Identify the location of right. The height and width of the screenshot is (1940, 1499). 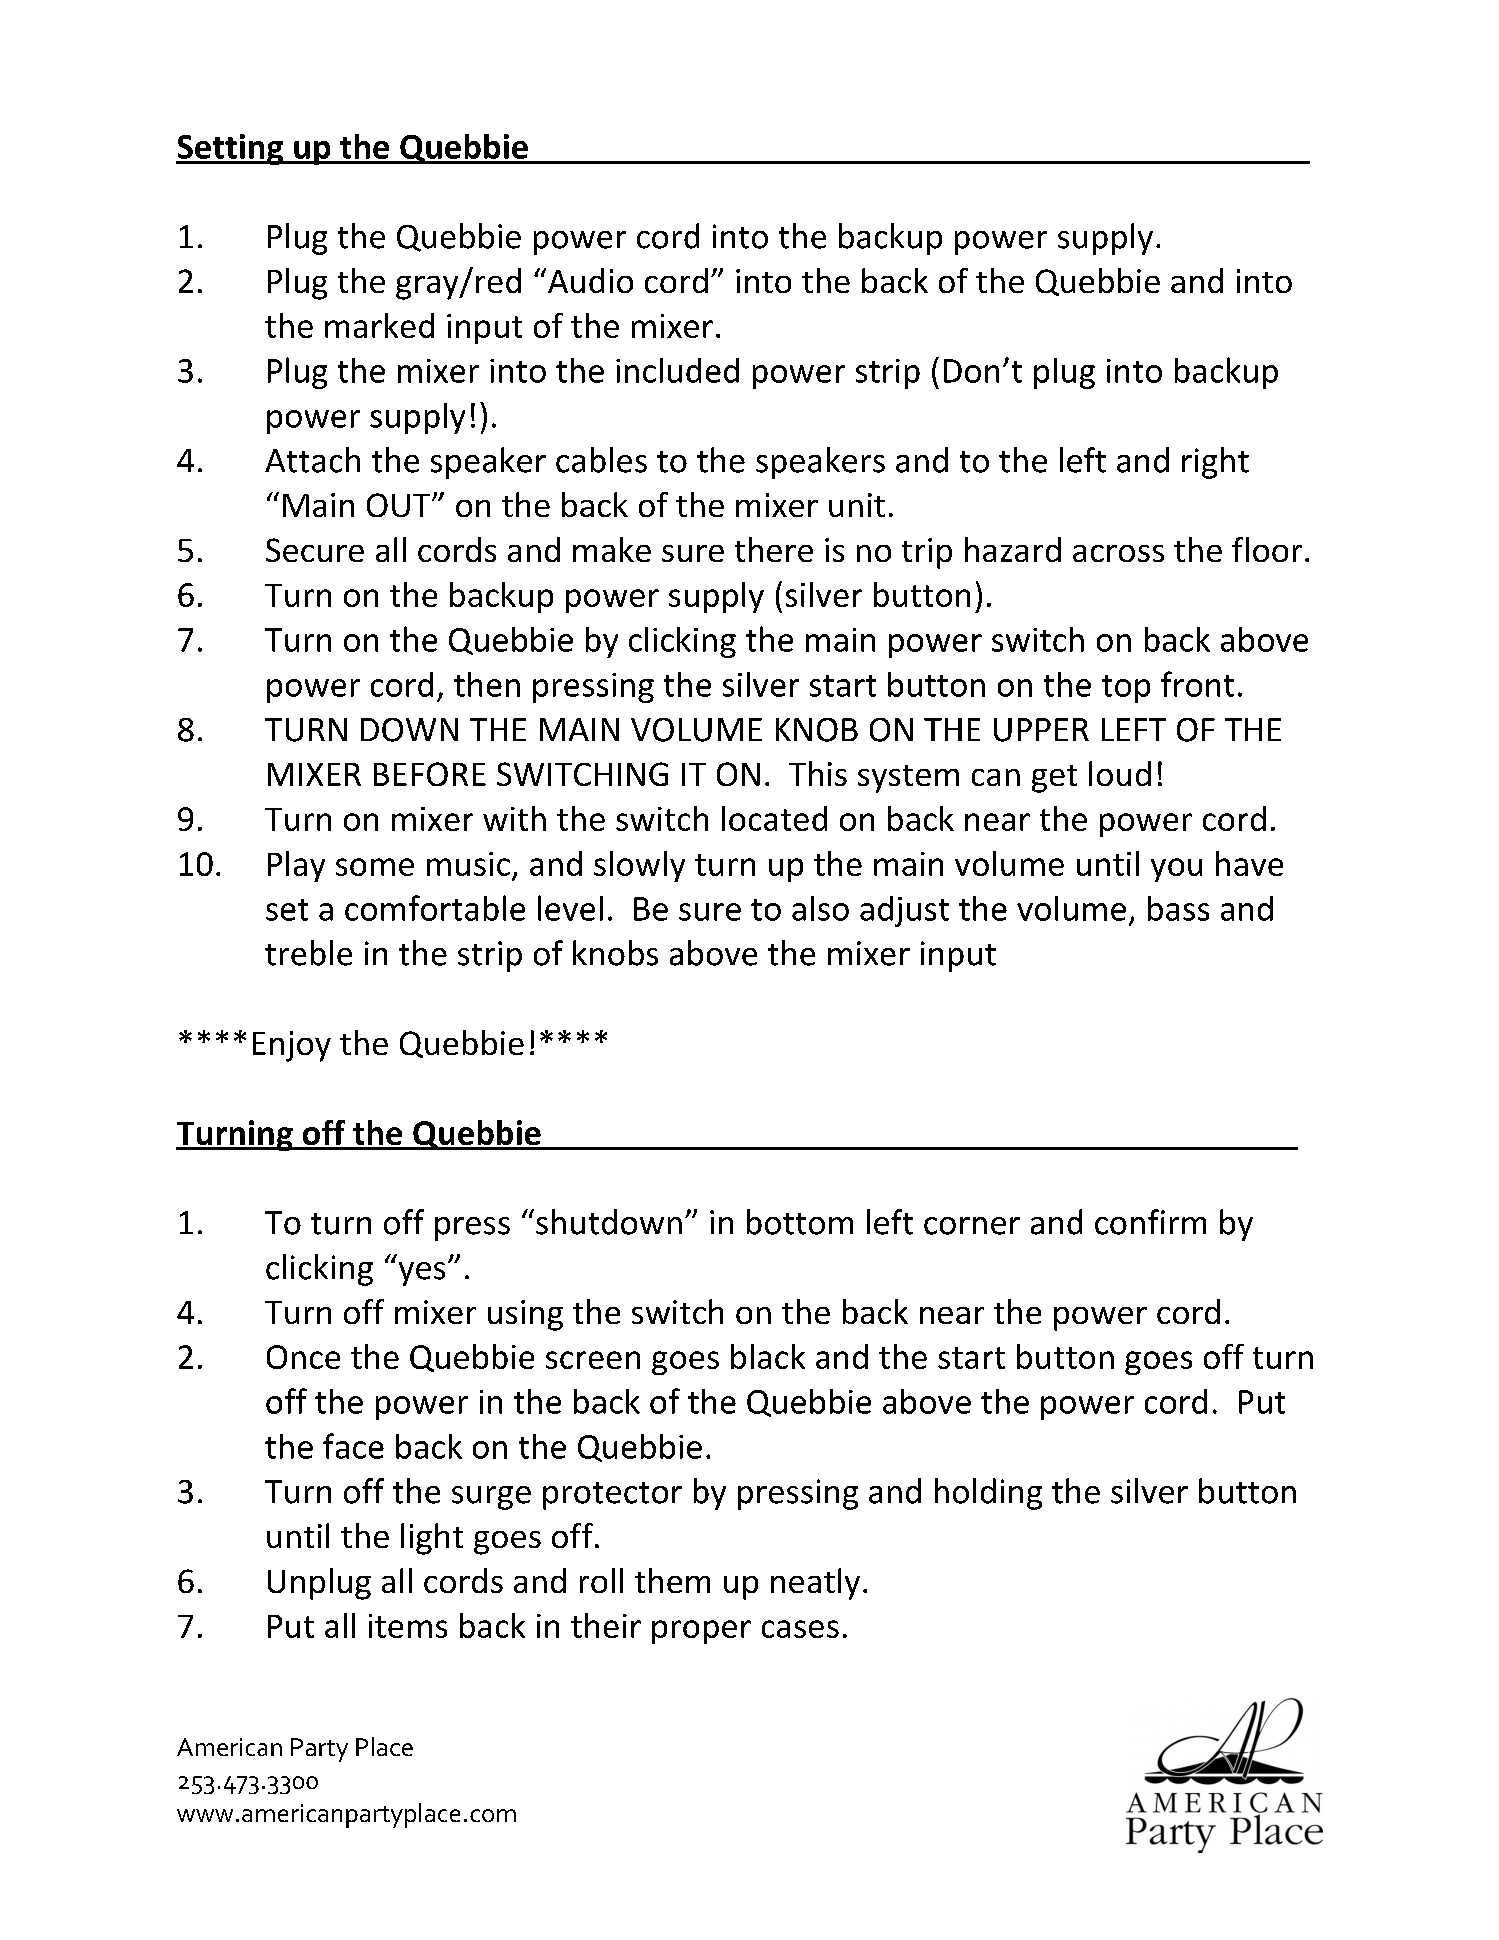
(1215, 463).
